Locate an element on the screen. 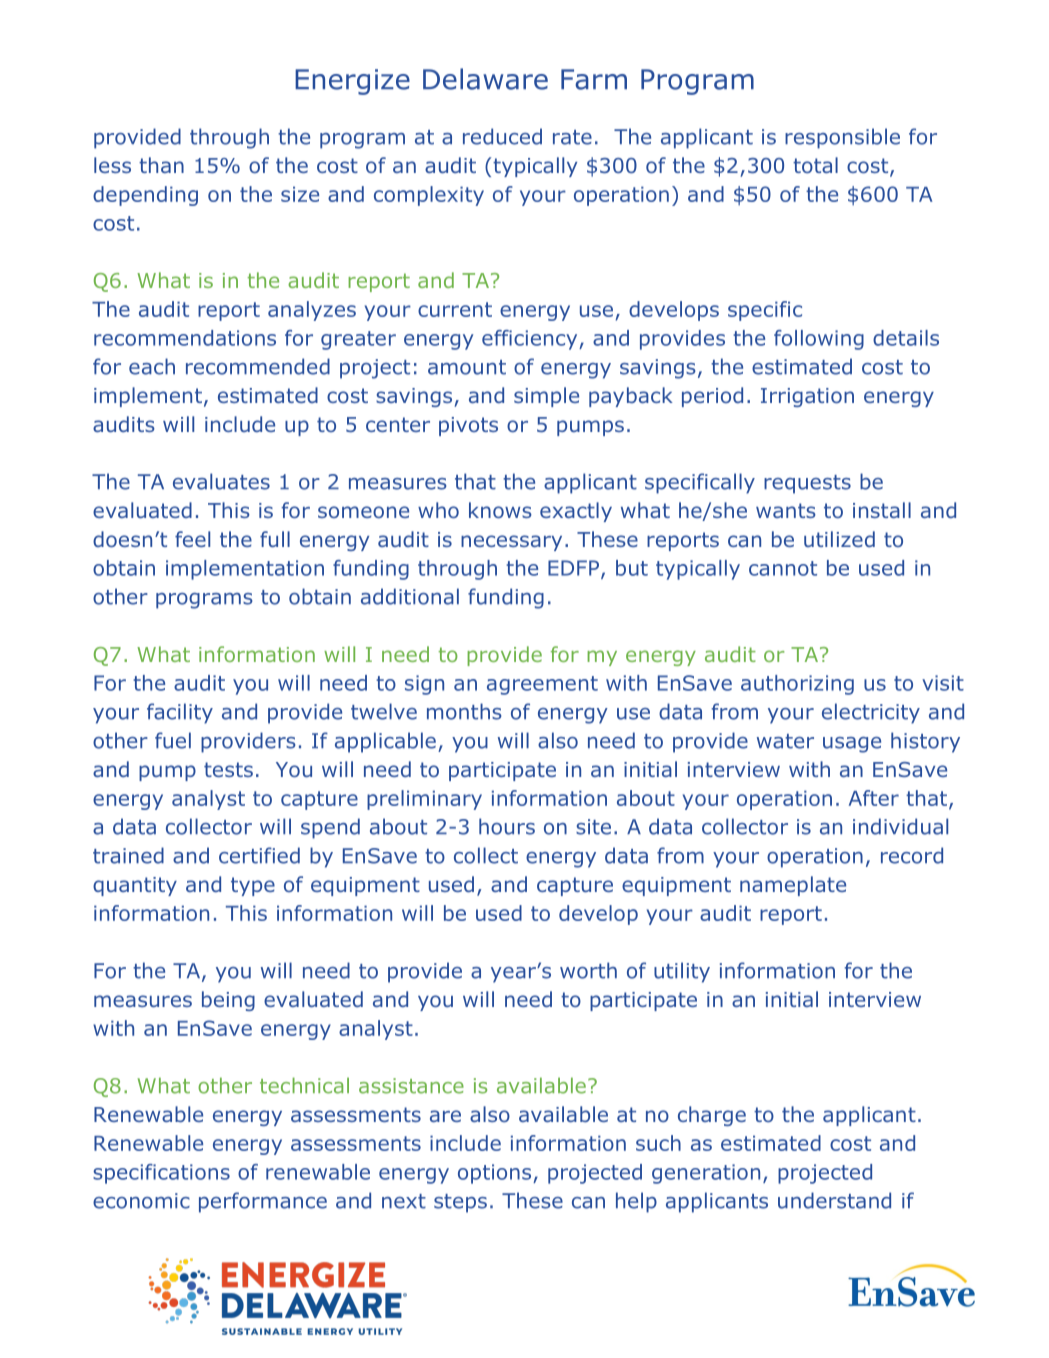 The image size is (1049, 1358). responsible is located at coordinates (842, 138).
